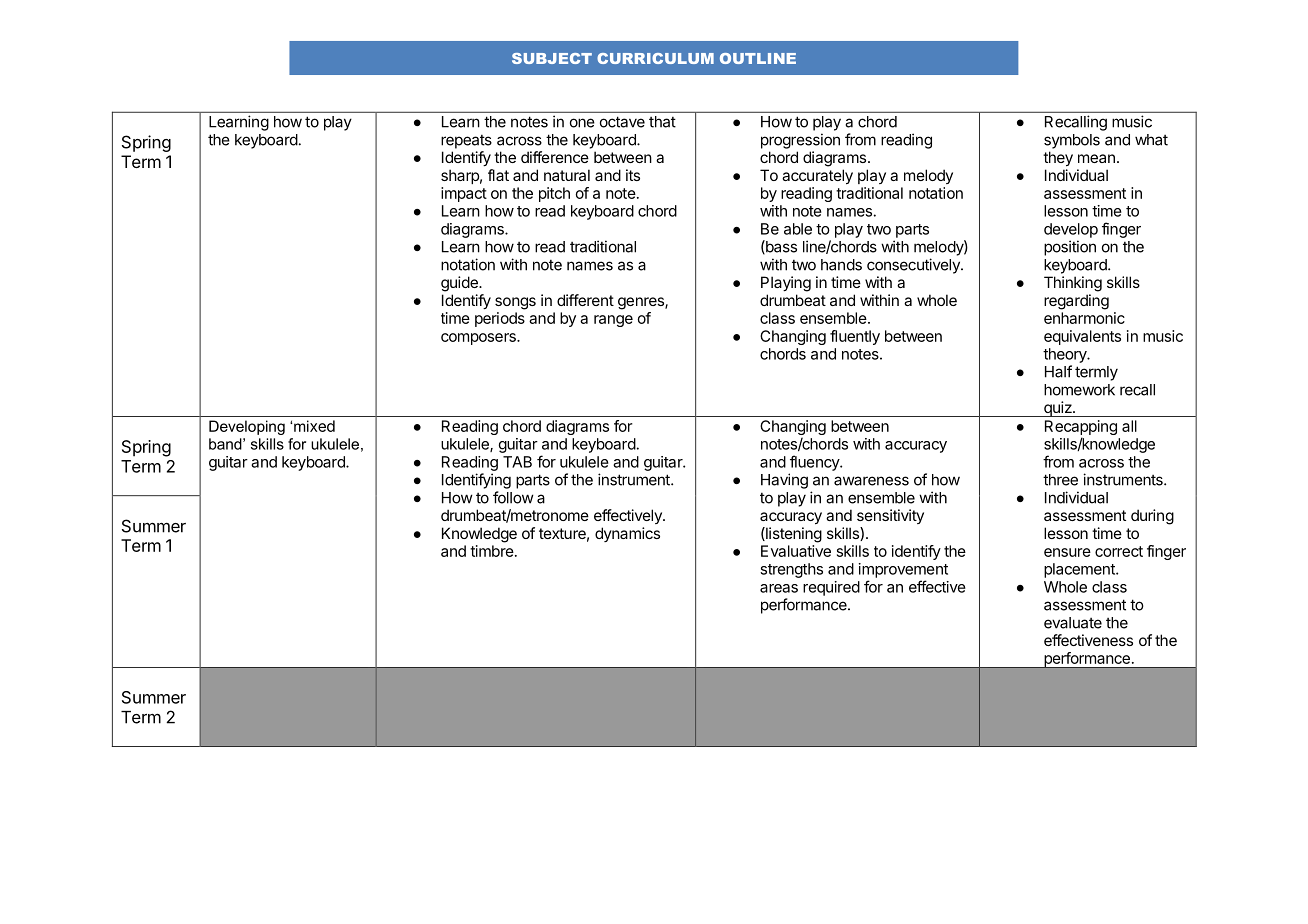  What do you see at coordinates (479, 339) in the page?
I see `composers` at bounding box center [479, 339].
